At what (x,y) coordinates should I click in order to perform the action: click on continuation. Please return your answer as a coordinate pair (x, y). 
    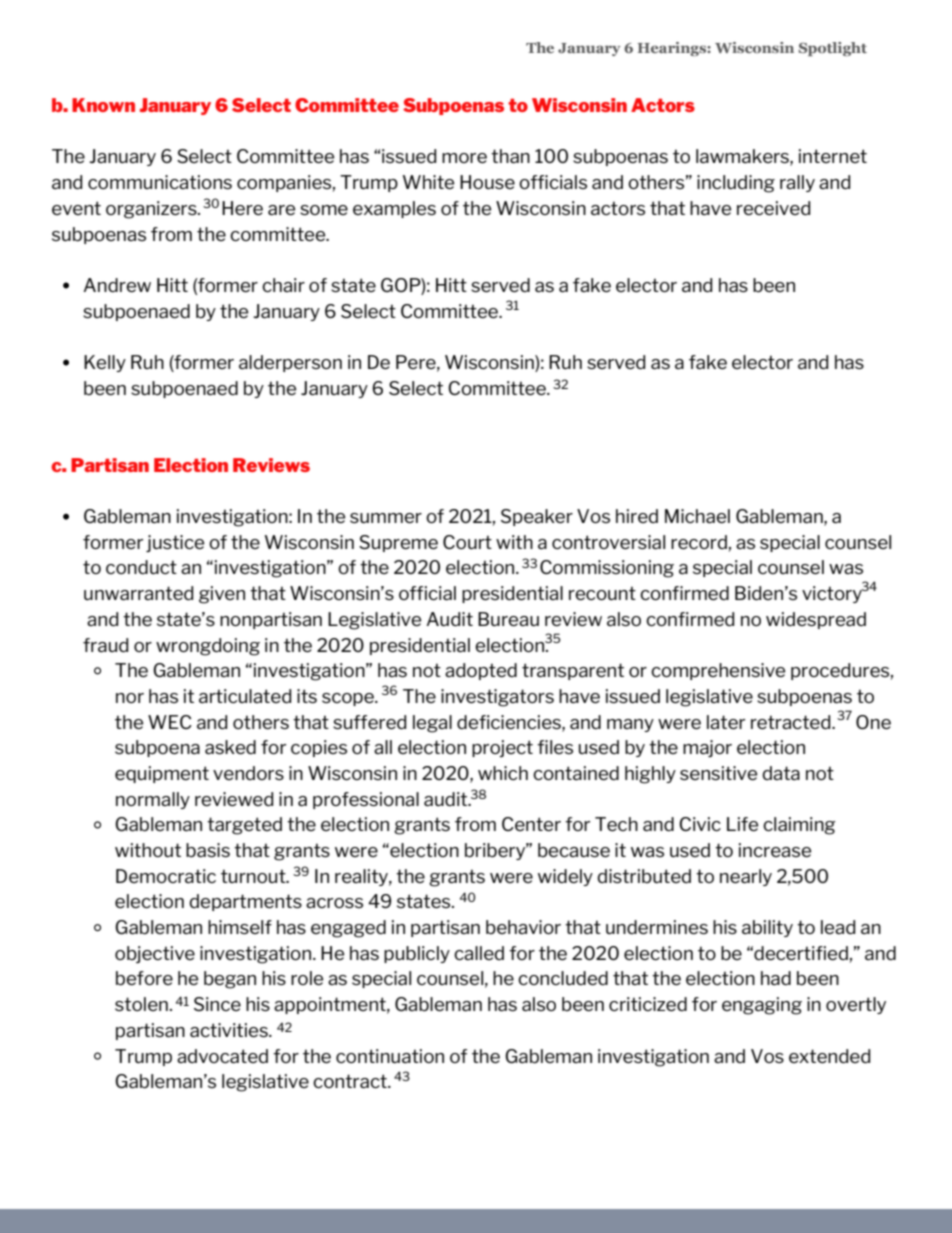
    Looking at the image, I should click on (390, 1056).
